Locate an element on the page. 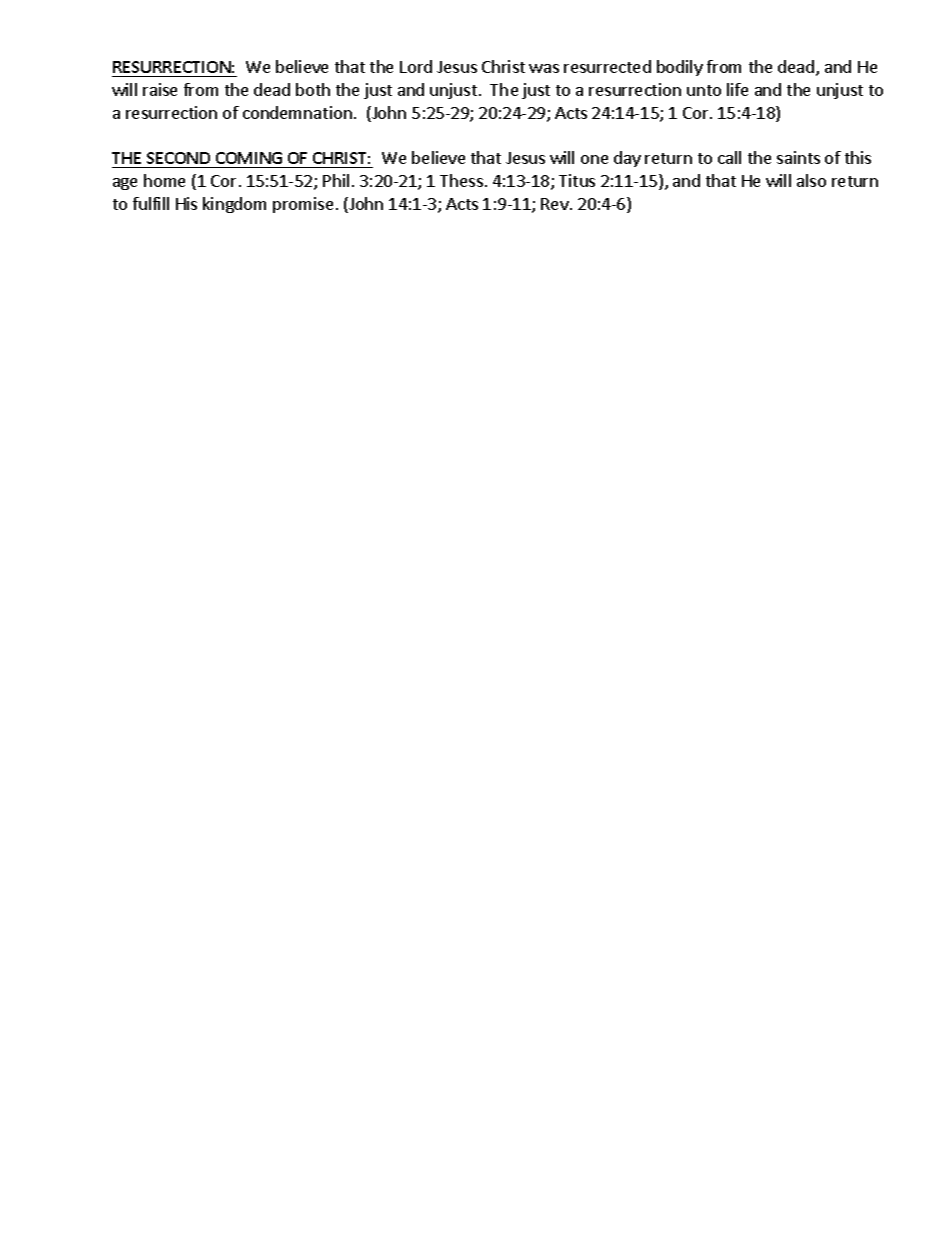  raise is located at coordinates (160, 89).
